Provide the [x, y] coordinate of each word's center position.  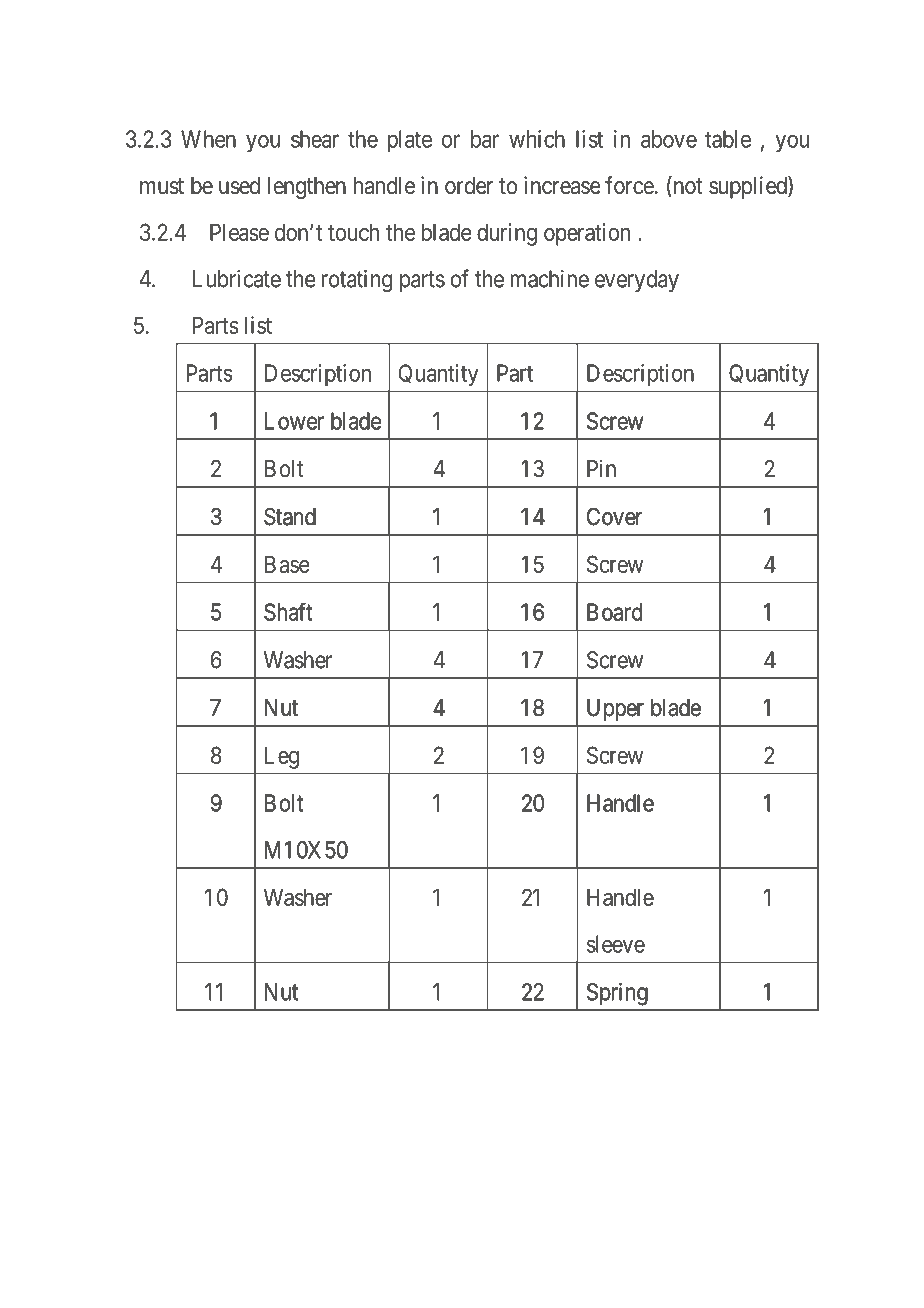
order [469, 186]
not [687, 187]
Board [614, 612]
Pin [601, 468]
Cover [614, 516]
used [239, 186]
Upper [615, 710]
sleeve [616, 944]
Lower [294, 421]
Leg [282, 757]
